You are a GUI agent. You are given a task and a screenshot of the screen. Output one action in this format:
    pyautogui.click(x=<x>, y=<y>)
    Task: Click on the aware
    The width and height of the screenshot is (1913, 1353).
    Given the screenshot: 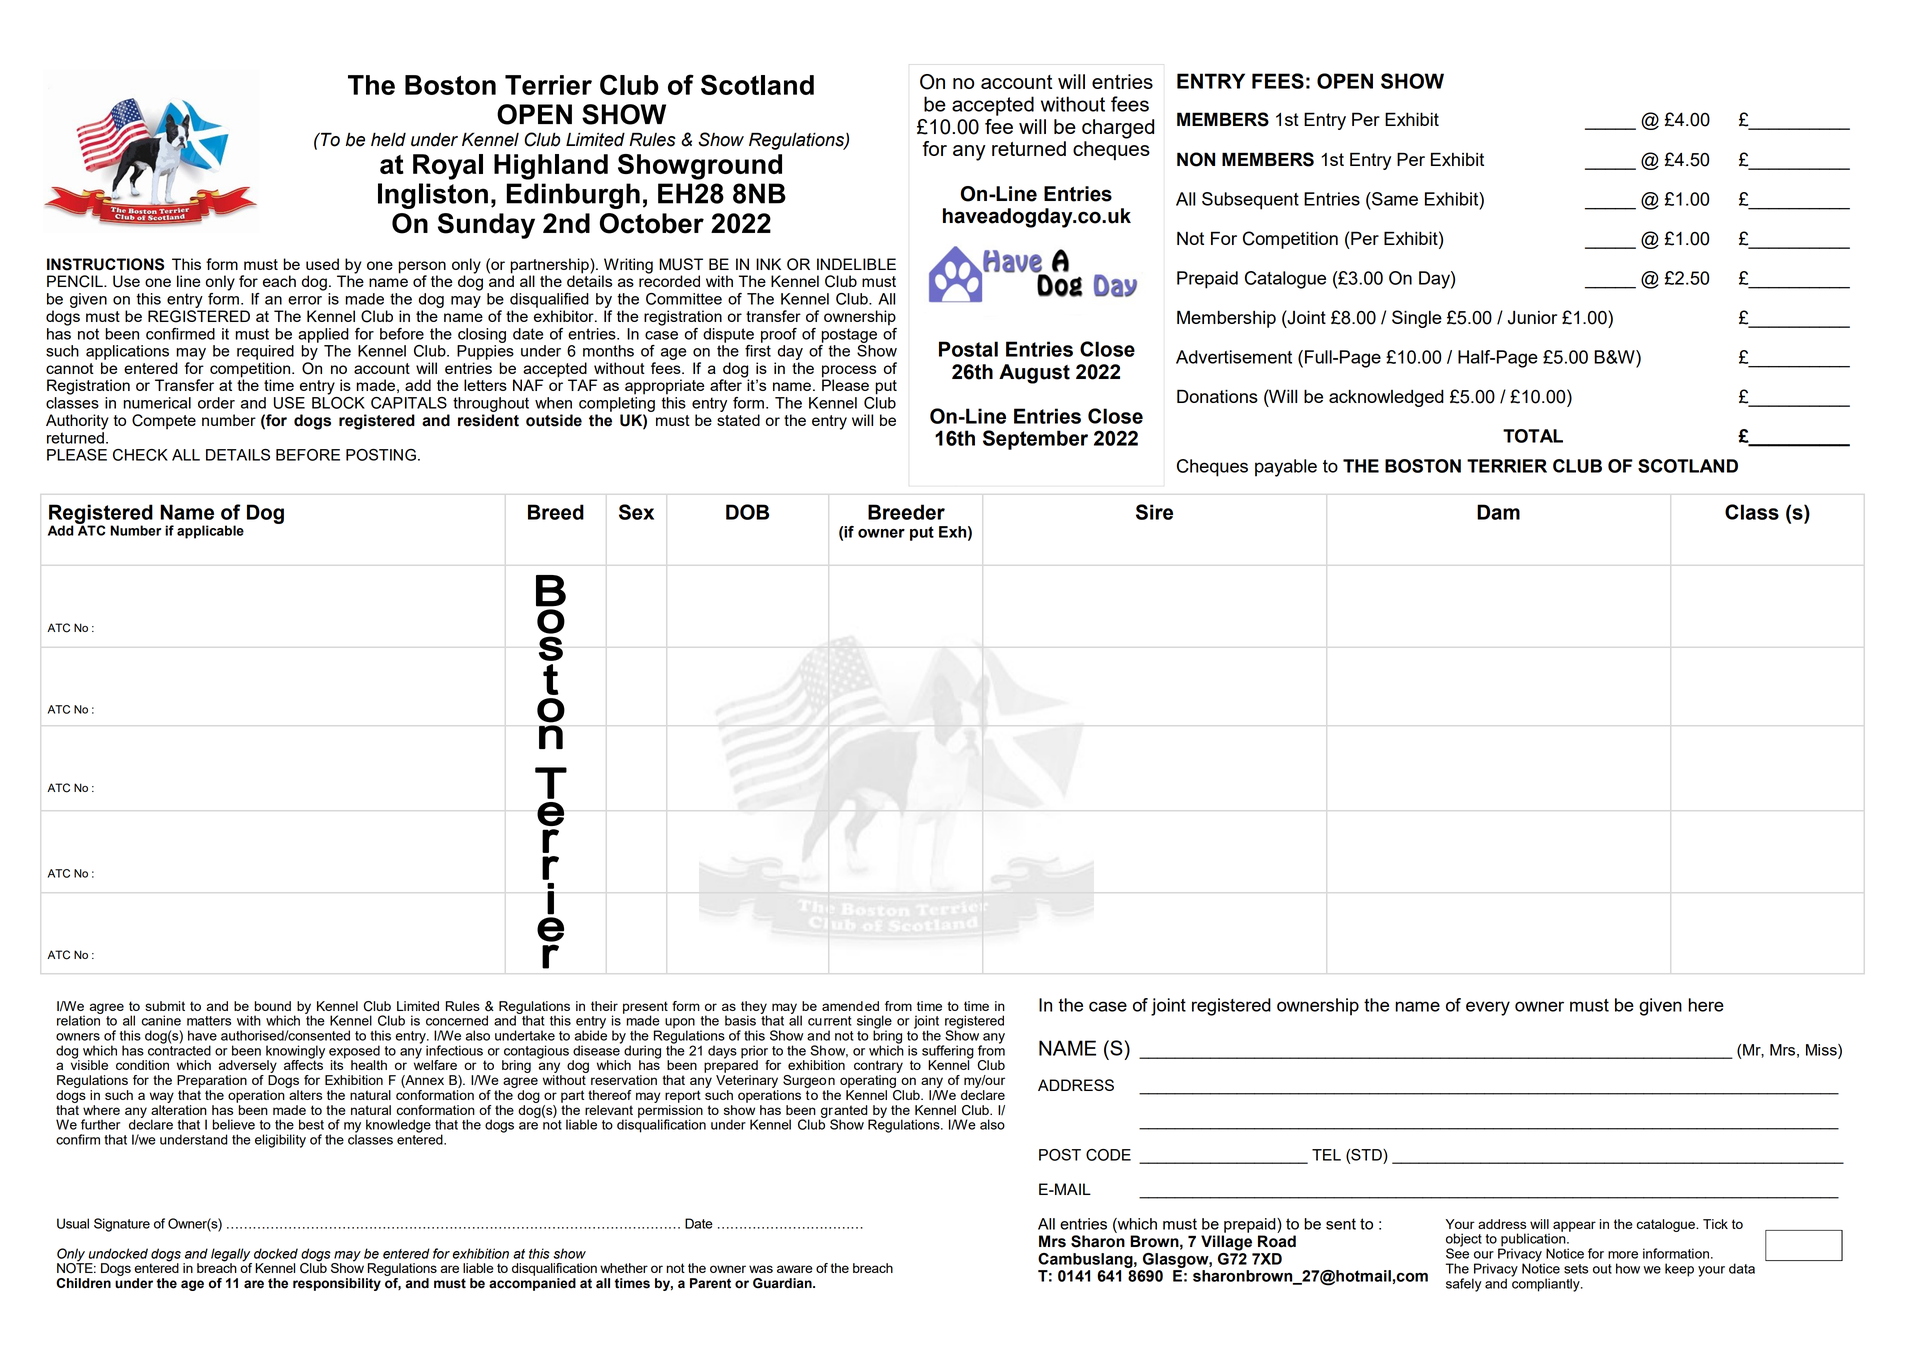 What is the action you would take?
    pyautogui.click(x=795, y=1269)
